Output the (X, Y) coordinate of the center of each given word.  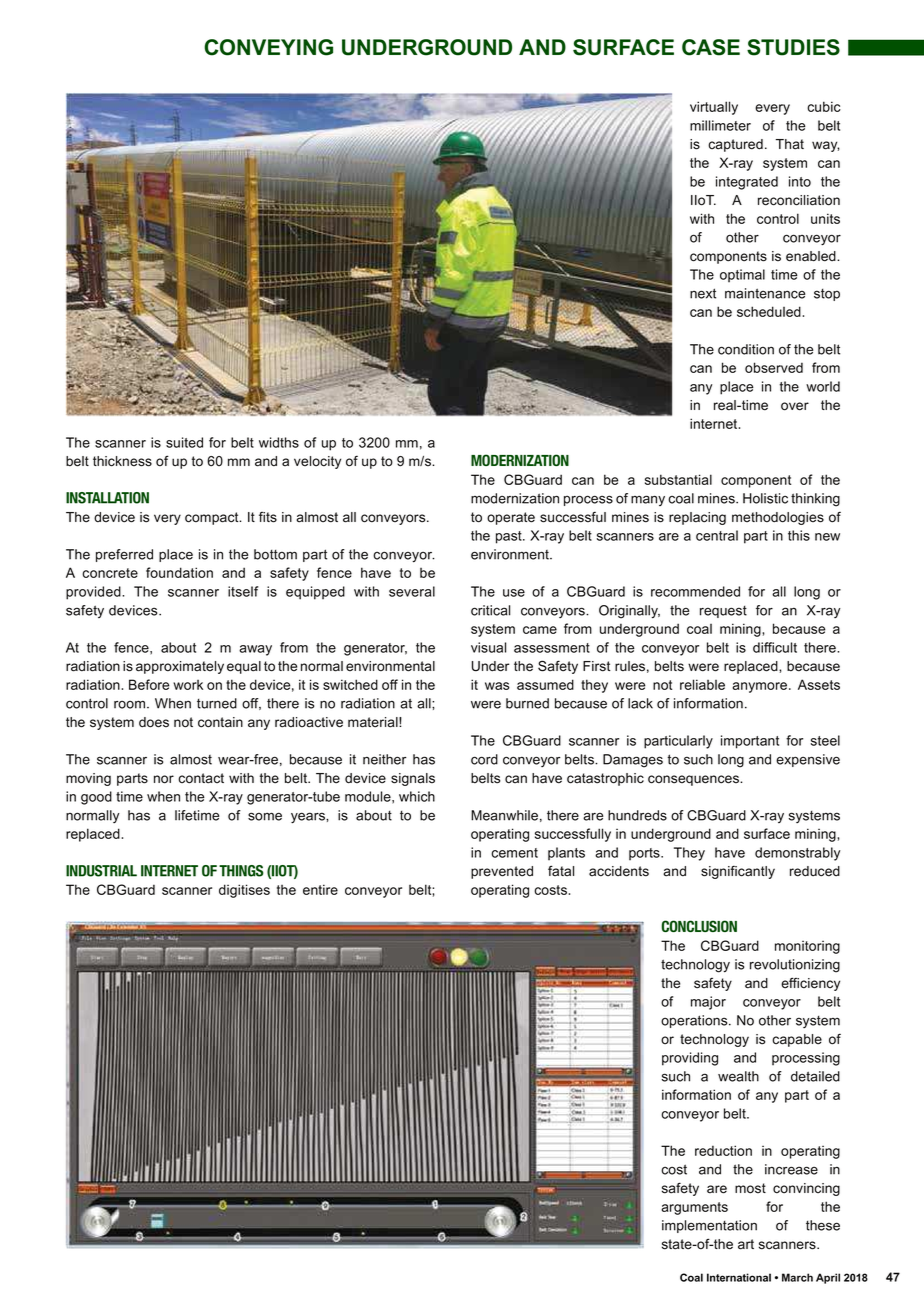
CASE (711, 47)
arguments (694, 1208)
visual (488, 647)
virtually (714, 108)
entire (320, 889)
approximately (180, 667)
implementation (709, 1226)
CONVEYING (268, 47)
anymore (761, 687)
